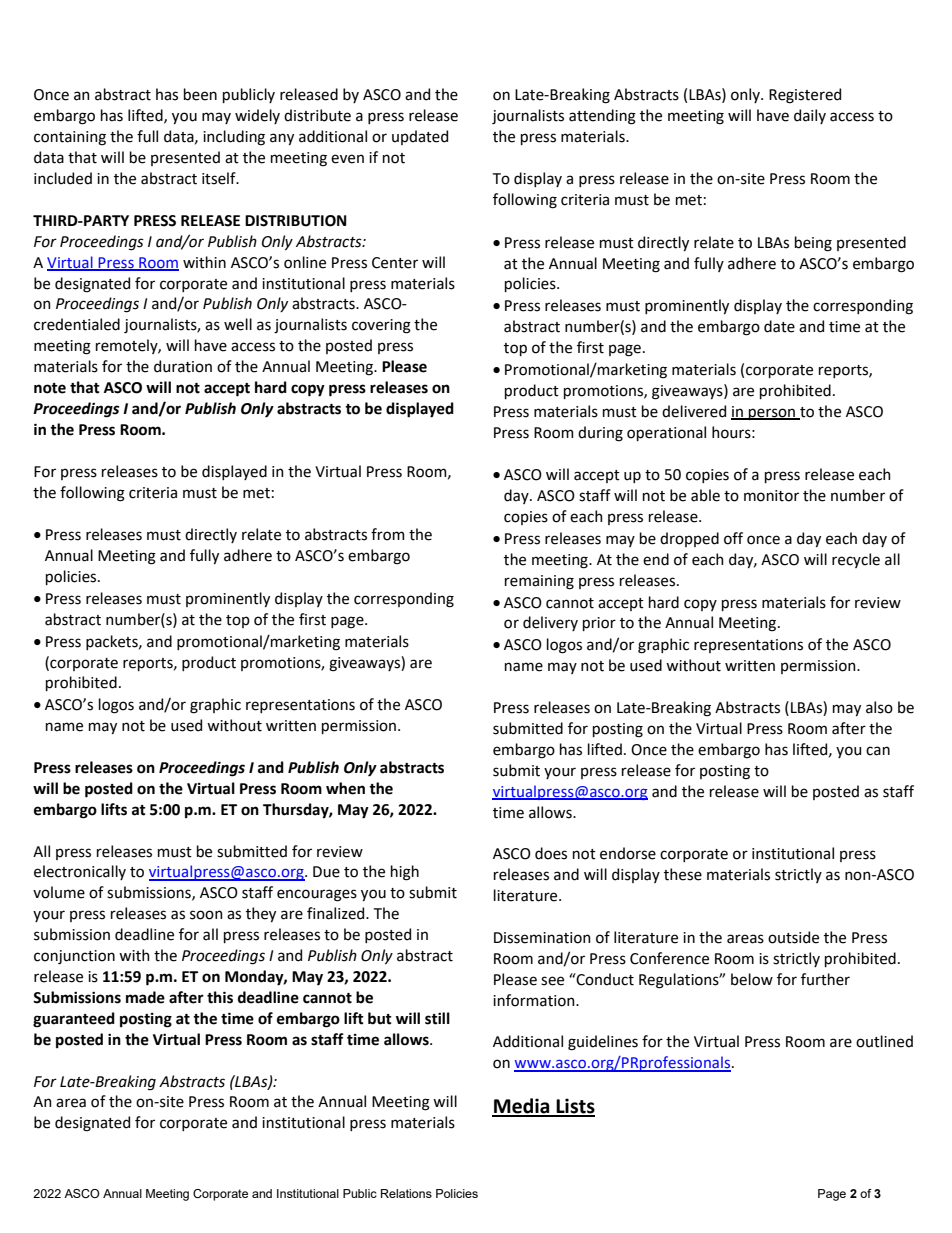 This image has height=1233, width=952. What do you see at coordinates (200, 94) in the image?
I see `been` at bounding box center [200, 94].
